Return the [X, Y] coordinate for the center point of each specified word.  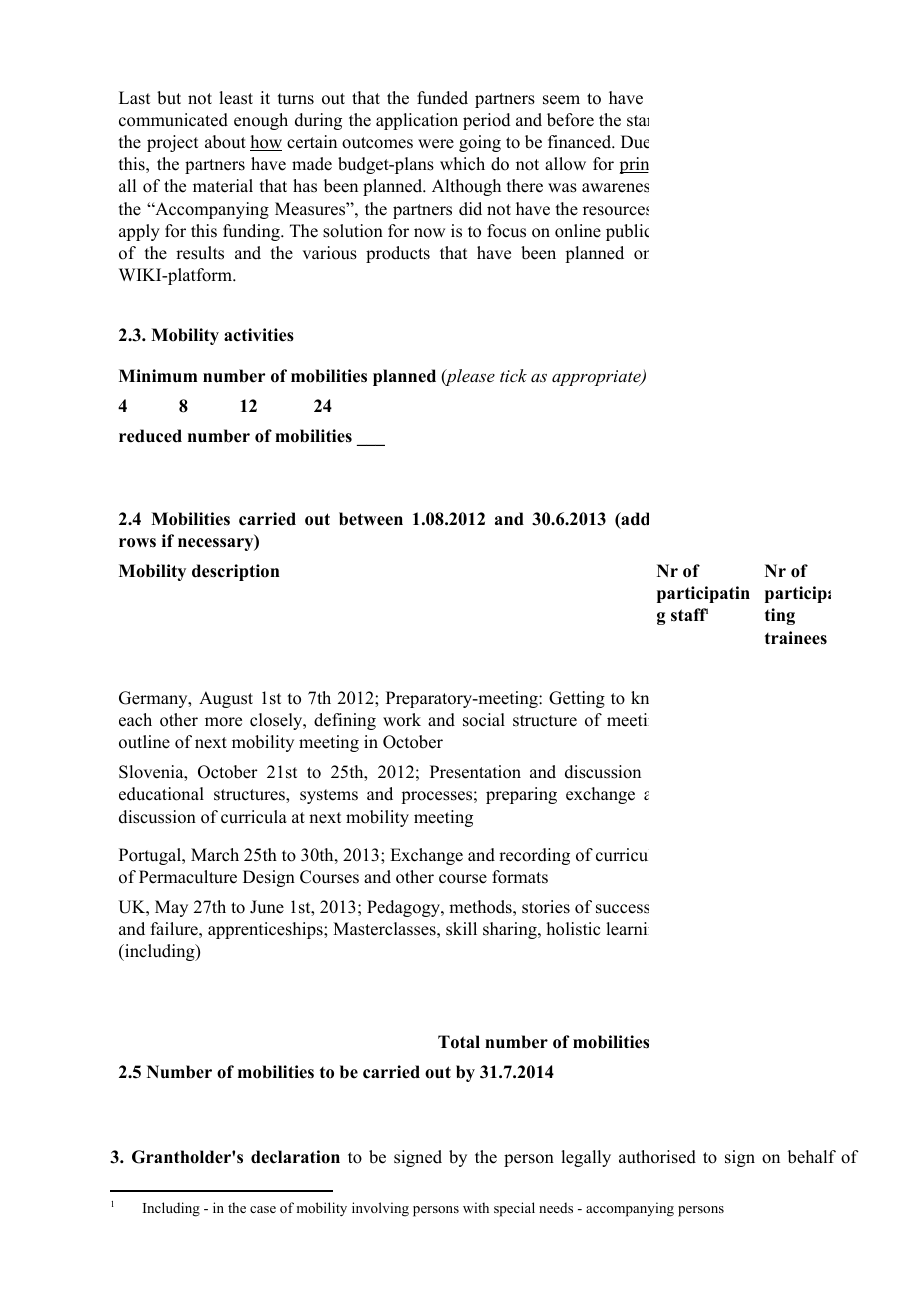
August [226, 699]
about [225, 142]
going [480, 143]
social [484, 720]
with [476, 1207]
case [263, 1209]
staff [689, 615]
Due [635, 142]
